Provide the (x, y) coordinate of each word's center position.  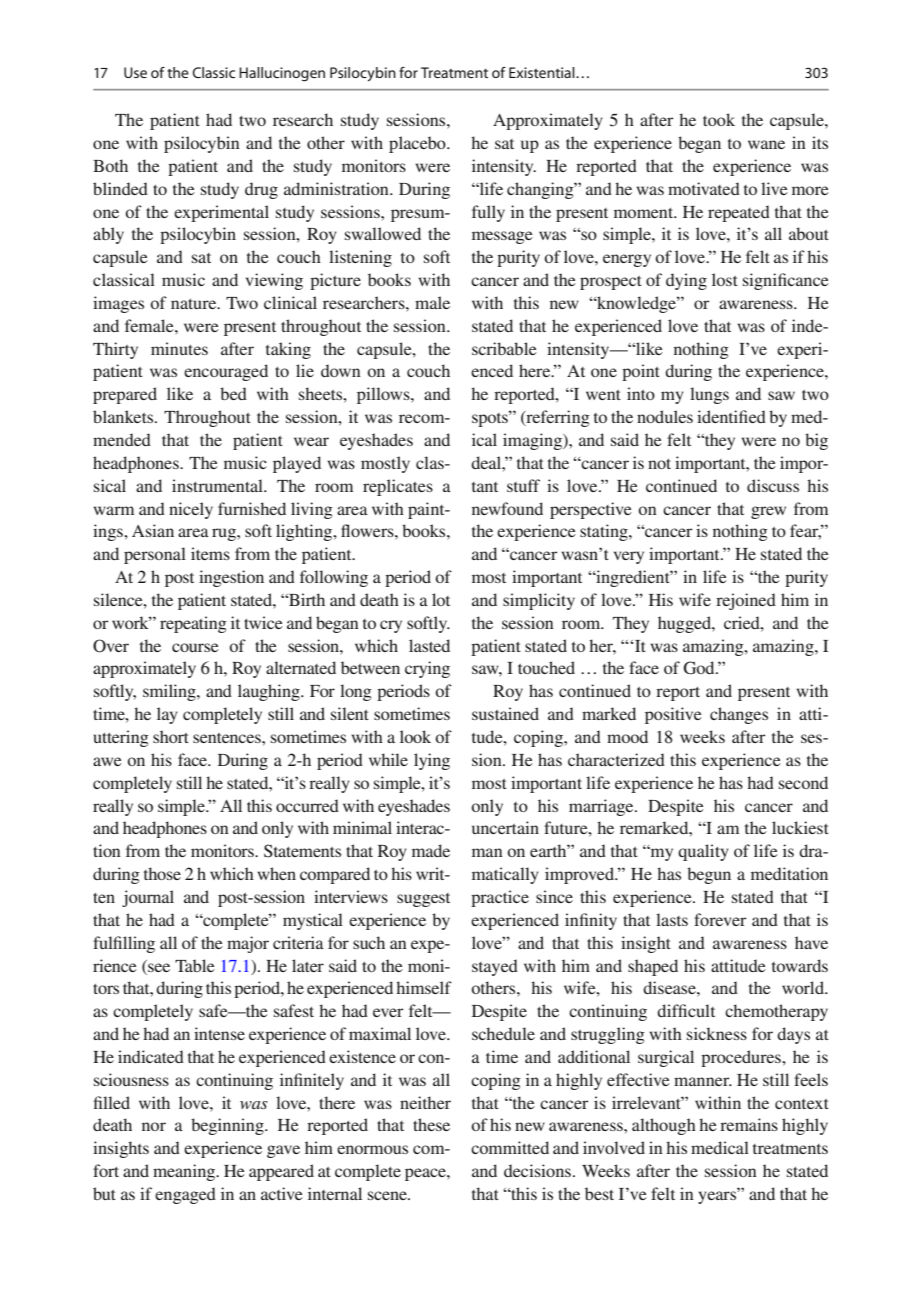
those (162, 873)
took (719, 119)
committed (510, 1147)
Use (135, 72)
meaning (185, 1172)
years (718, 1196)
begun (709, 875)
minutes (179, 348)
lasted (429, 645)
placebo (418, 144)
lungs (709, 395)
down (341, 370)
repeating (193, 624)
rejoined (746, 601)
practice (500, 898)
